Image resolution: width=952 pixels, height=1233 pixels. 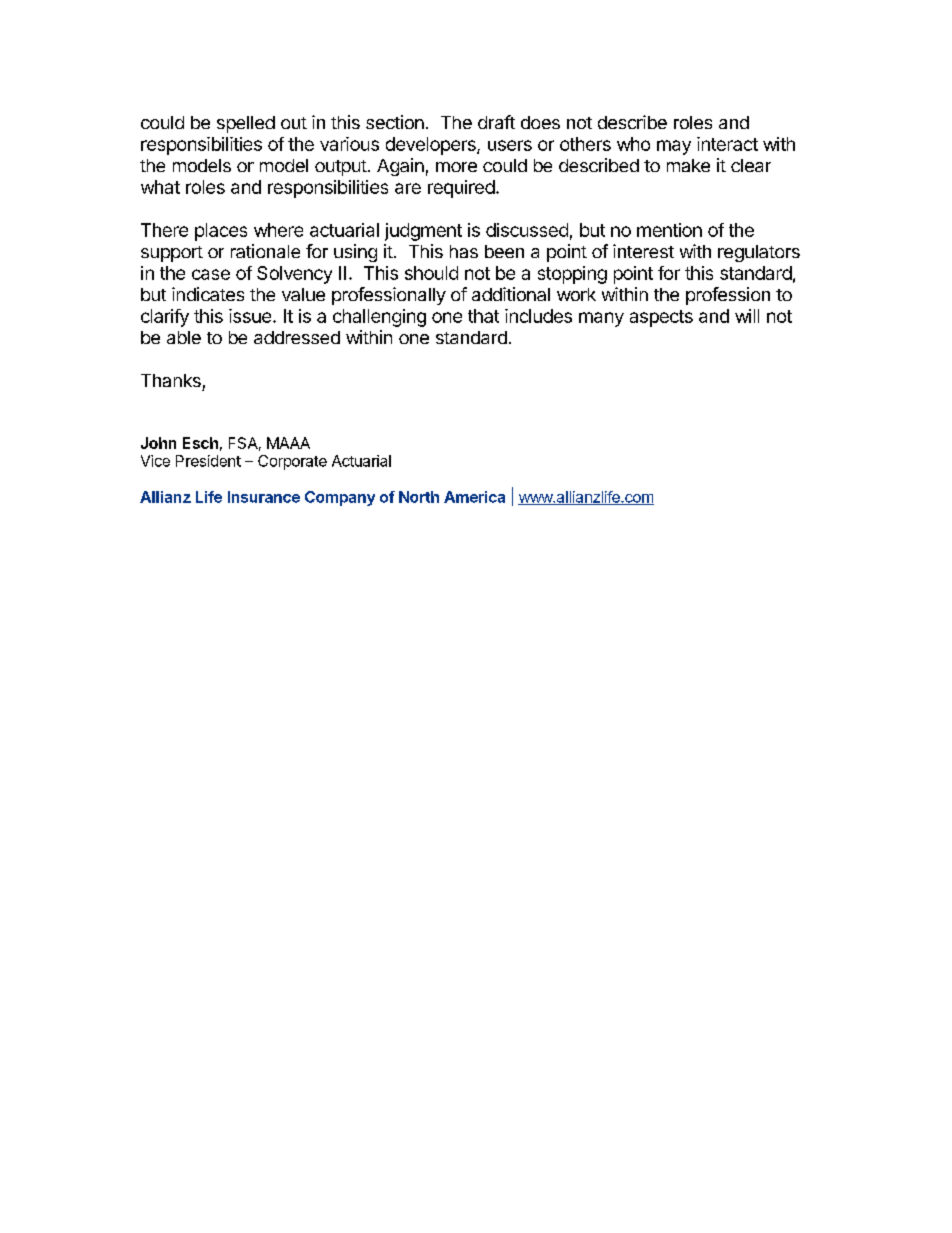 I want to click on may, so click(x=674, y=147).
